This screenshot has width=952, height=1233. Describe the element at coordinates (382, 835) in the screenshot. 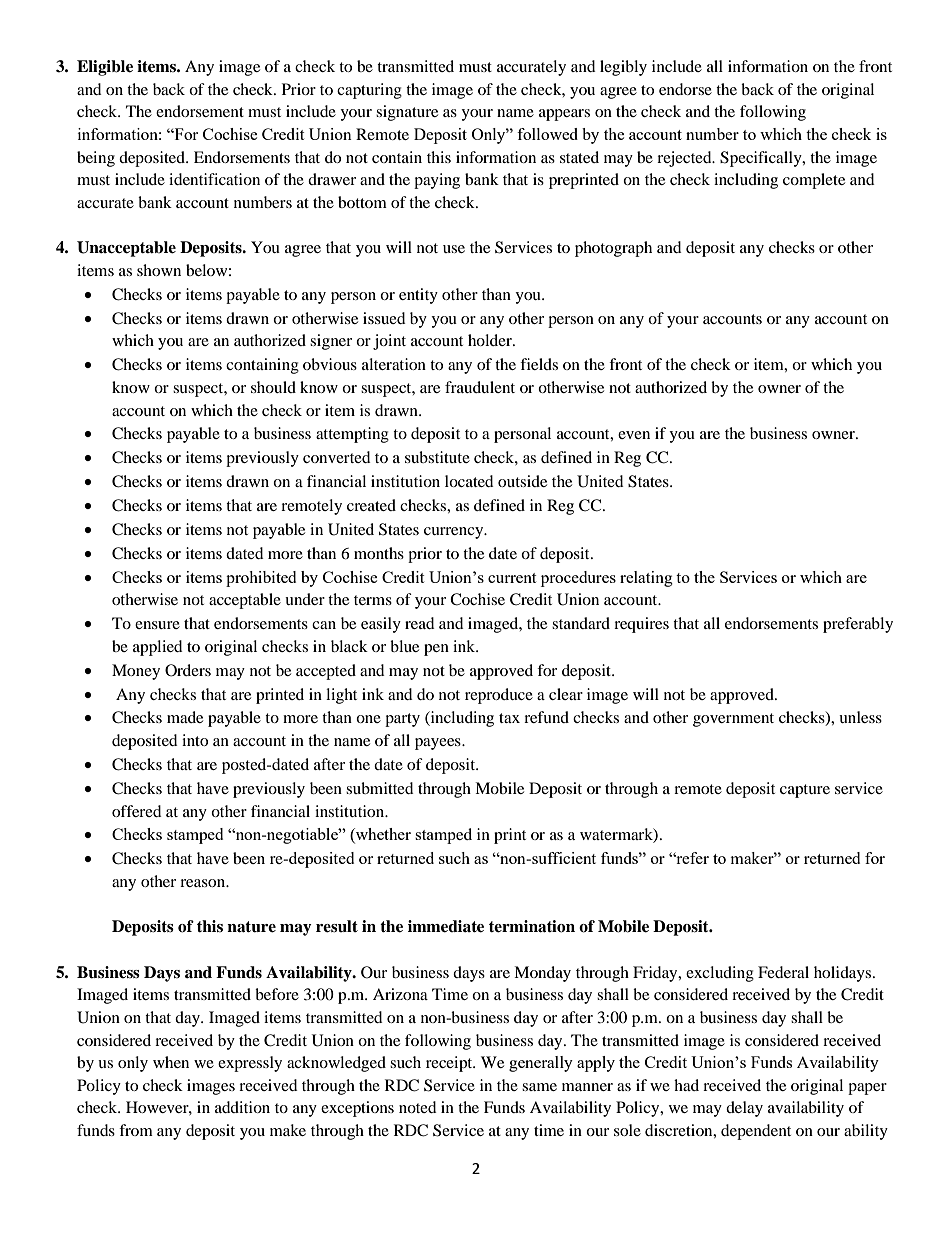

I see `whether` at that location.
